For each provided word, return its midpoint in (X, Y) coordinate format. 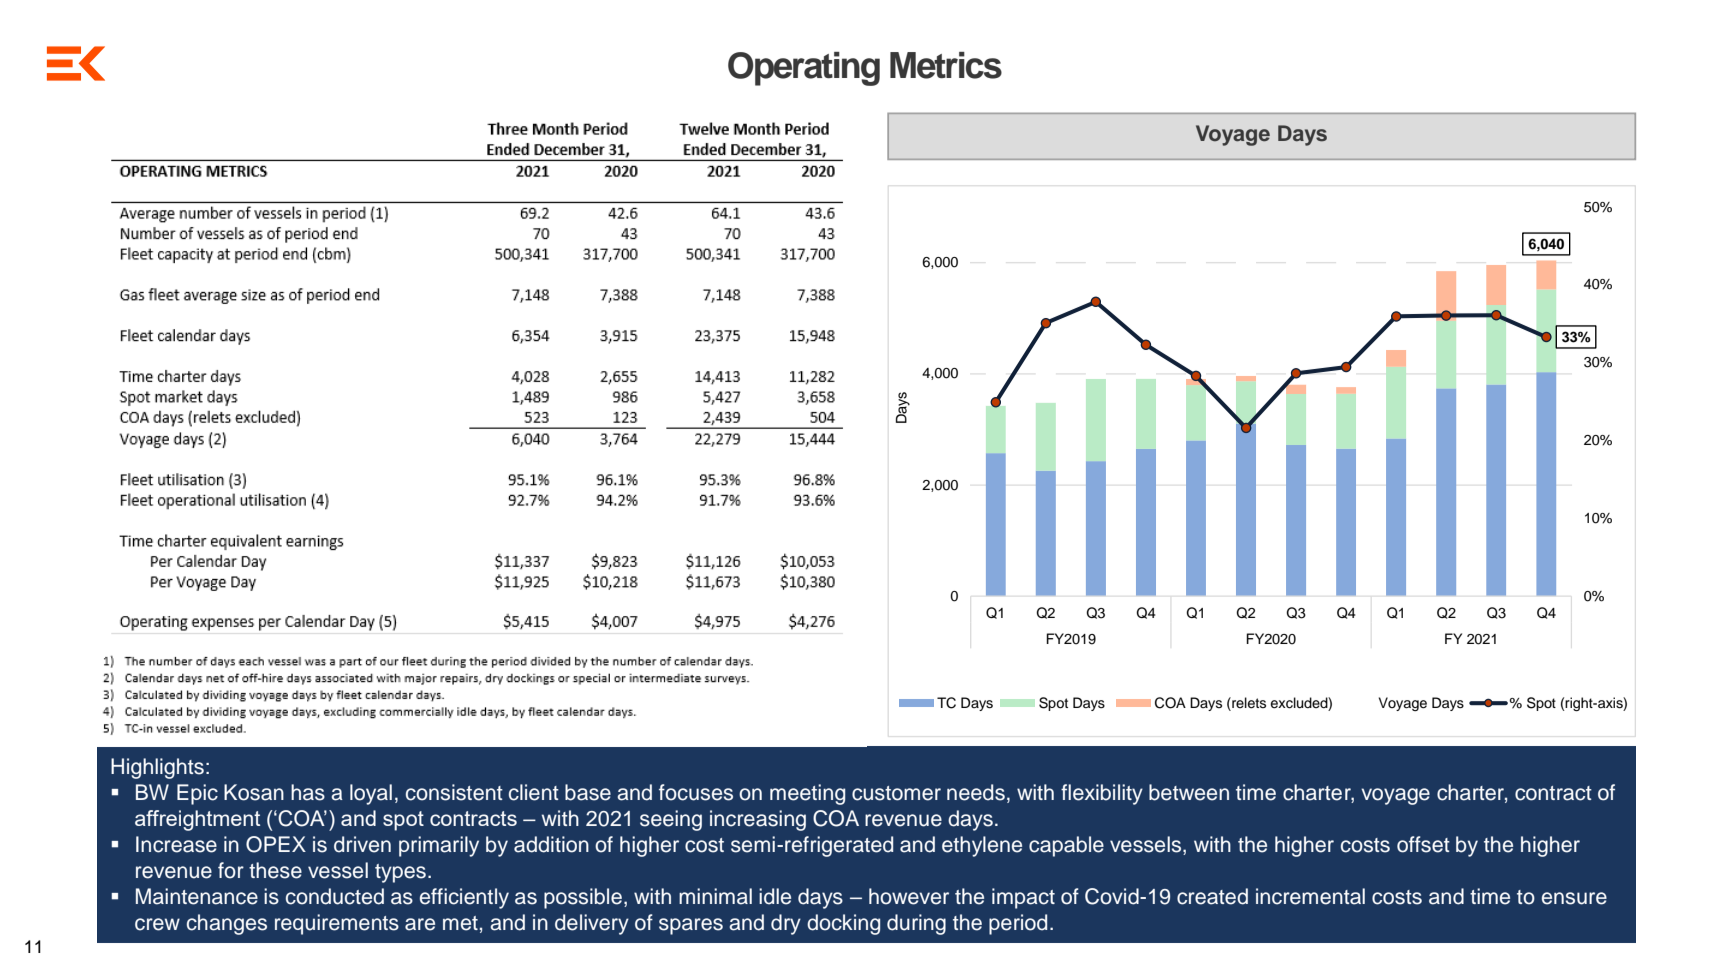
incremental (1310, 896)
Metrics (946, 65)
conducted (335, 896)
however (909, 896)
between (1189, 792)
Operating (804, 69)
